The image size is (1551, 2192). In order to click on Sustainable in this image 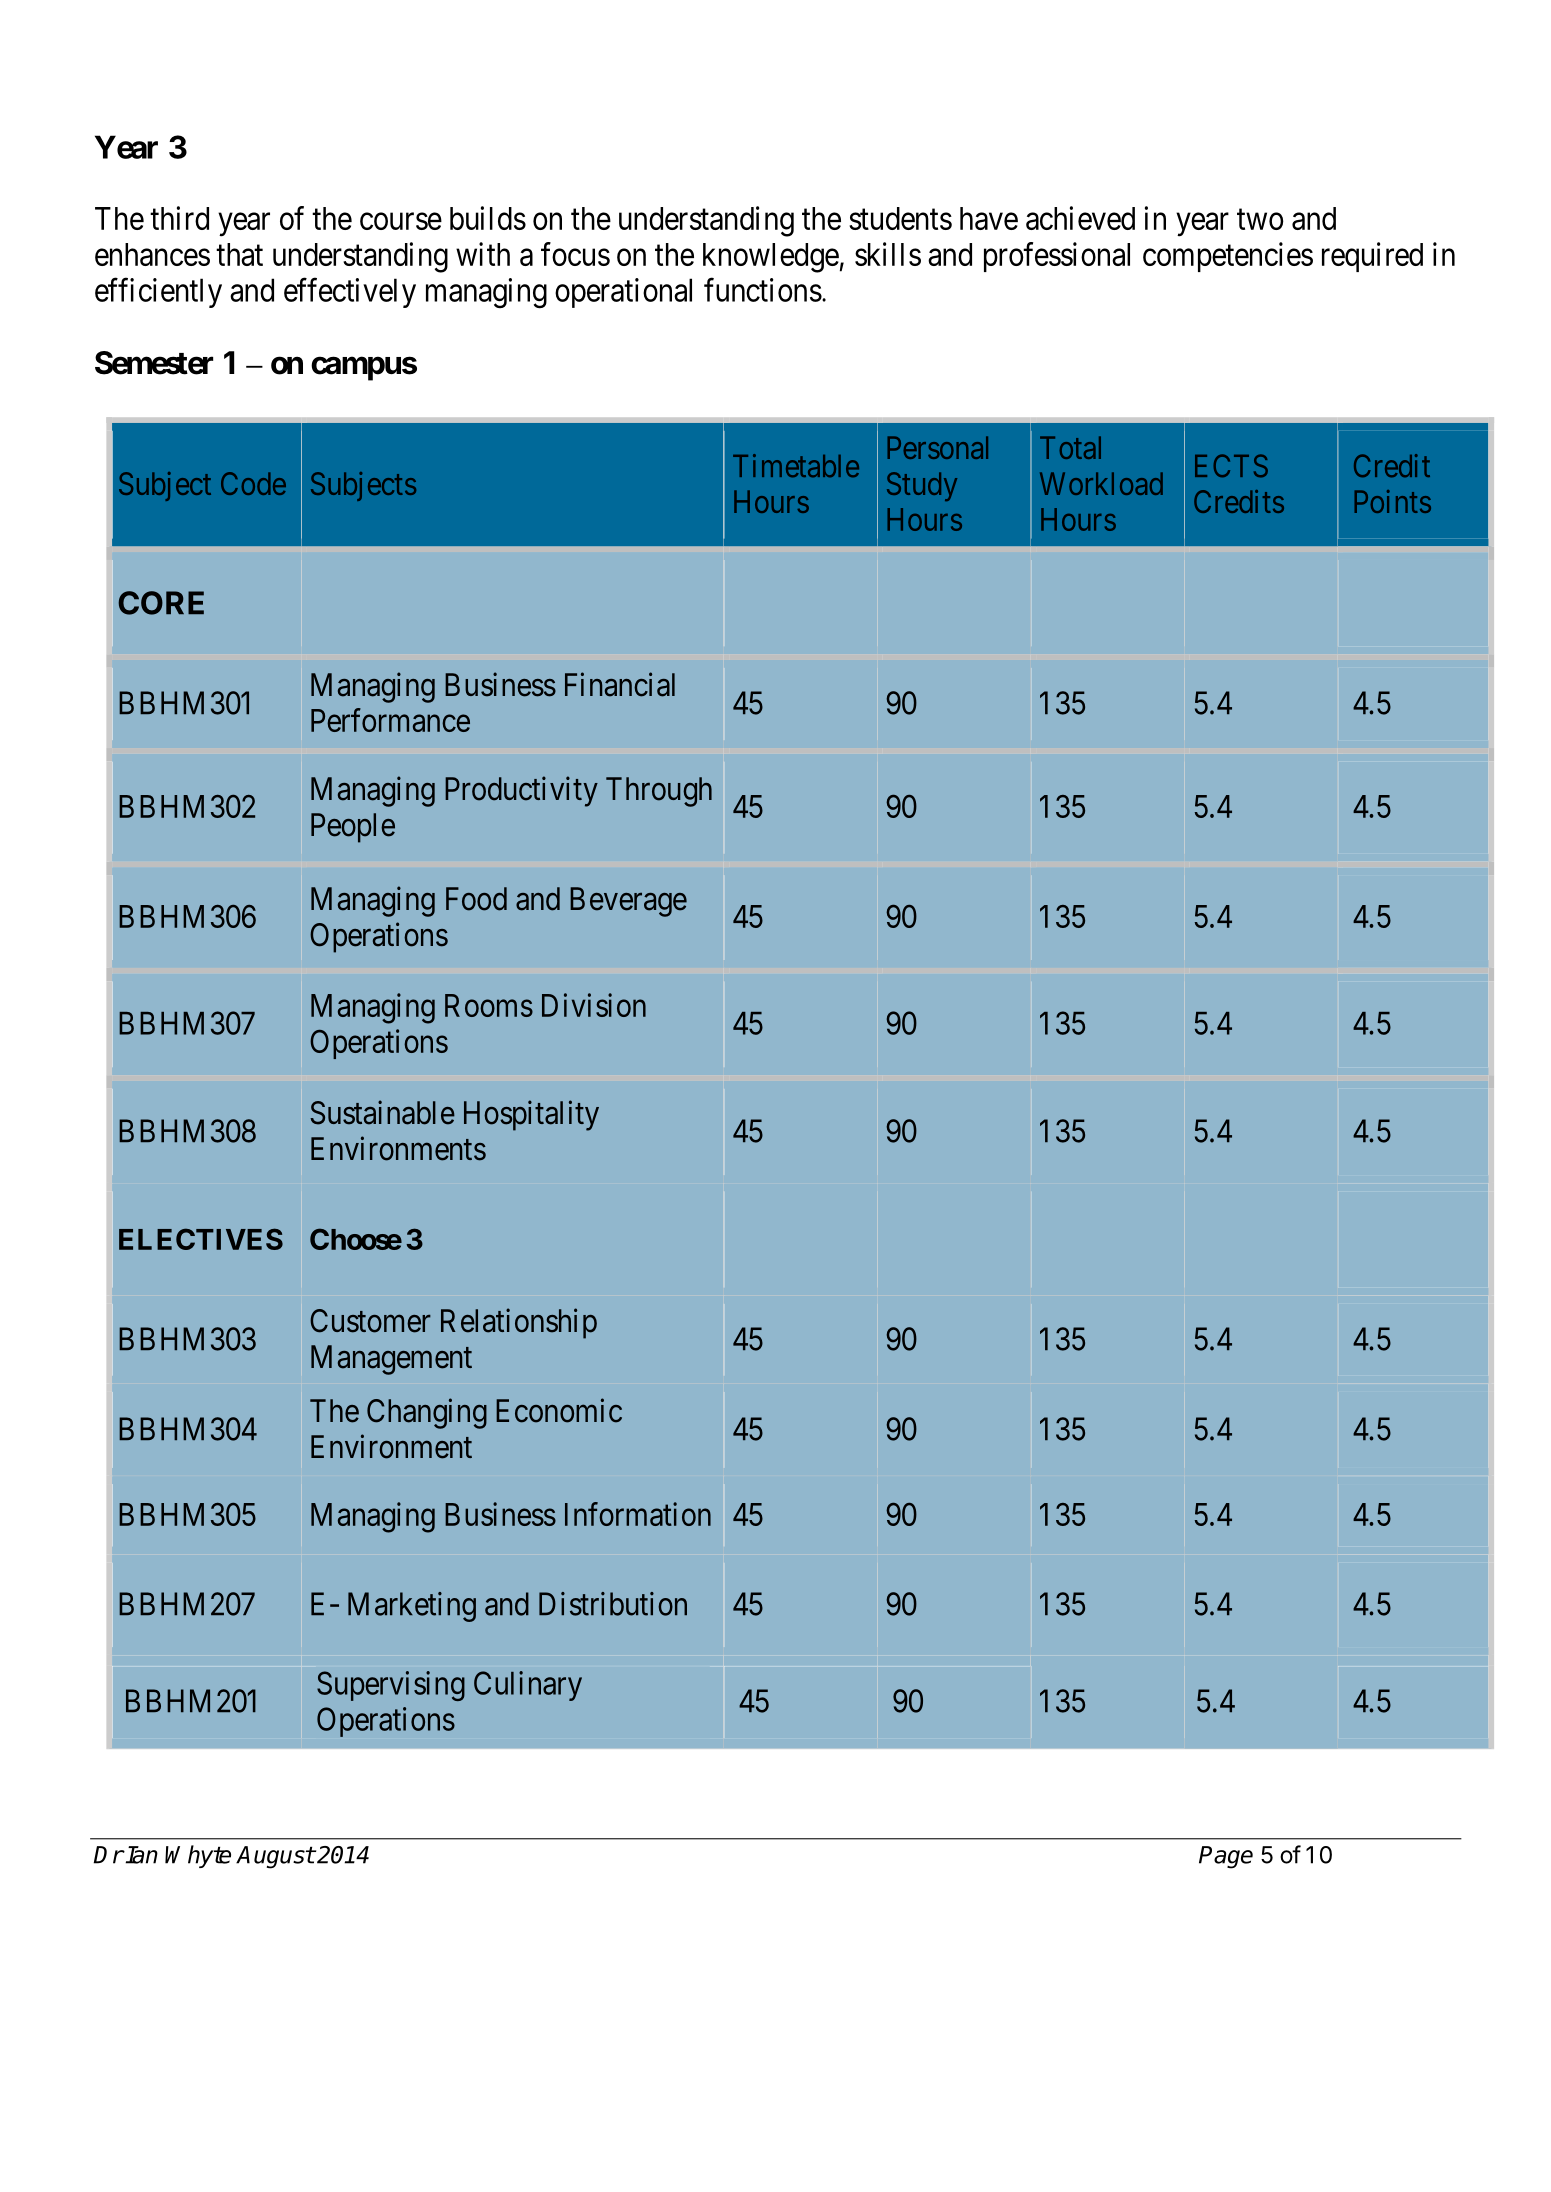, I will do `click(382, 1112)`.
